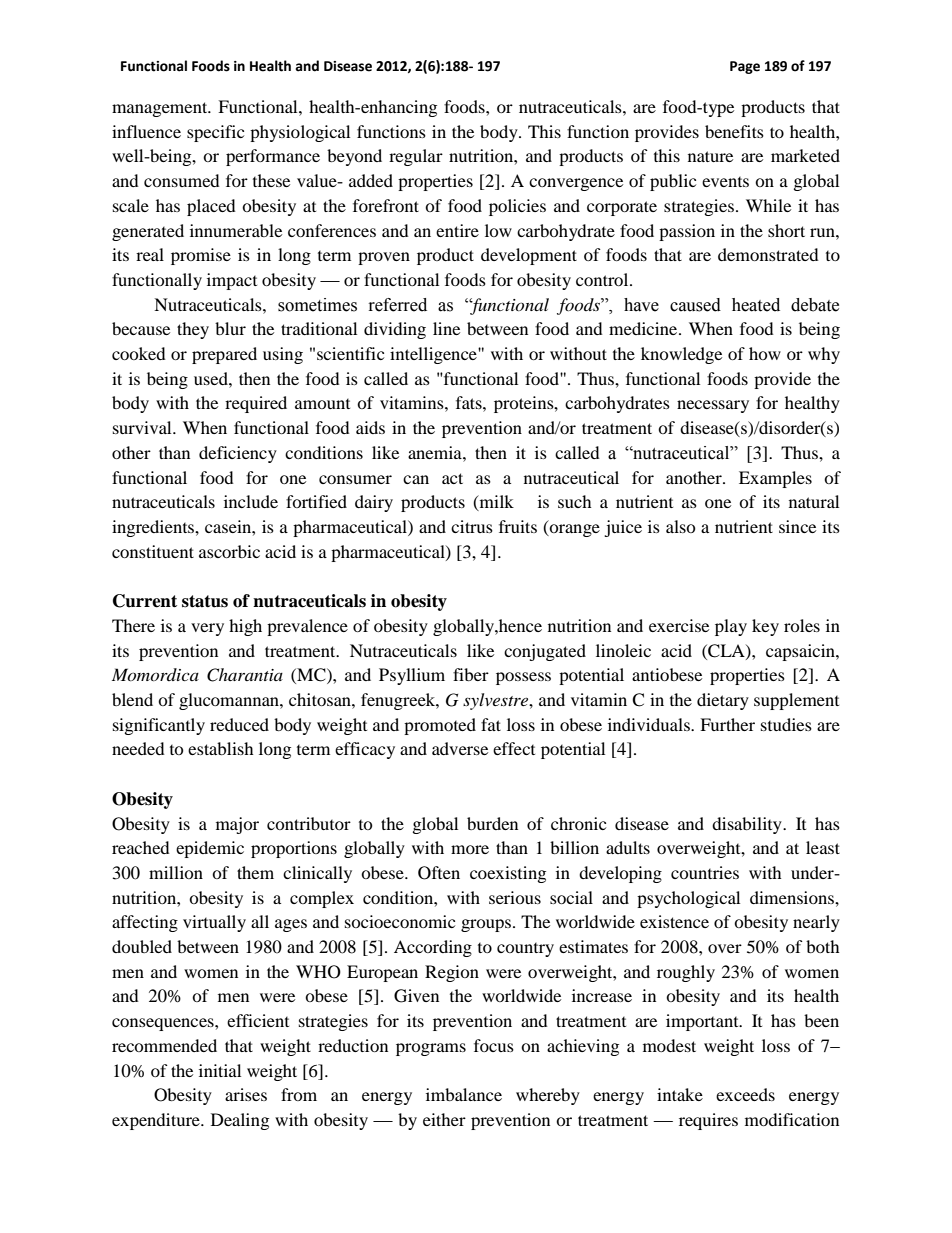 This document has height=1233, width=952. I want to click on Page, so click(745, 67).
